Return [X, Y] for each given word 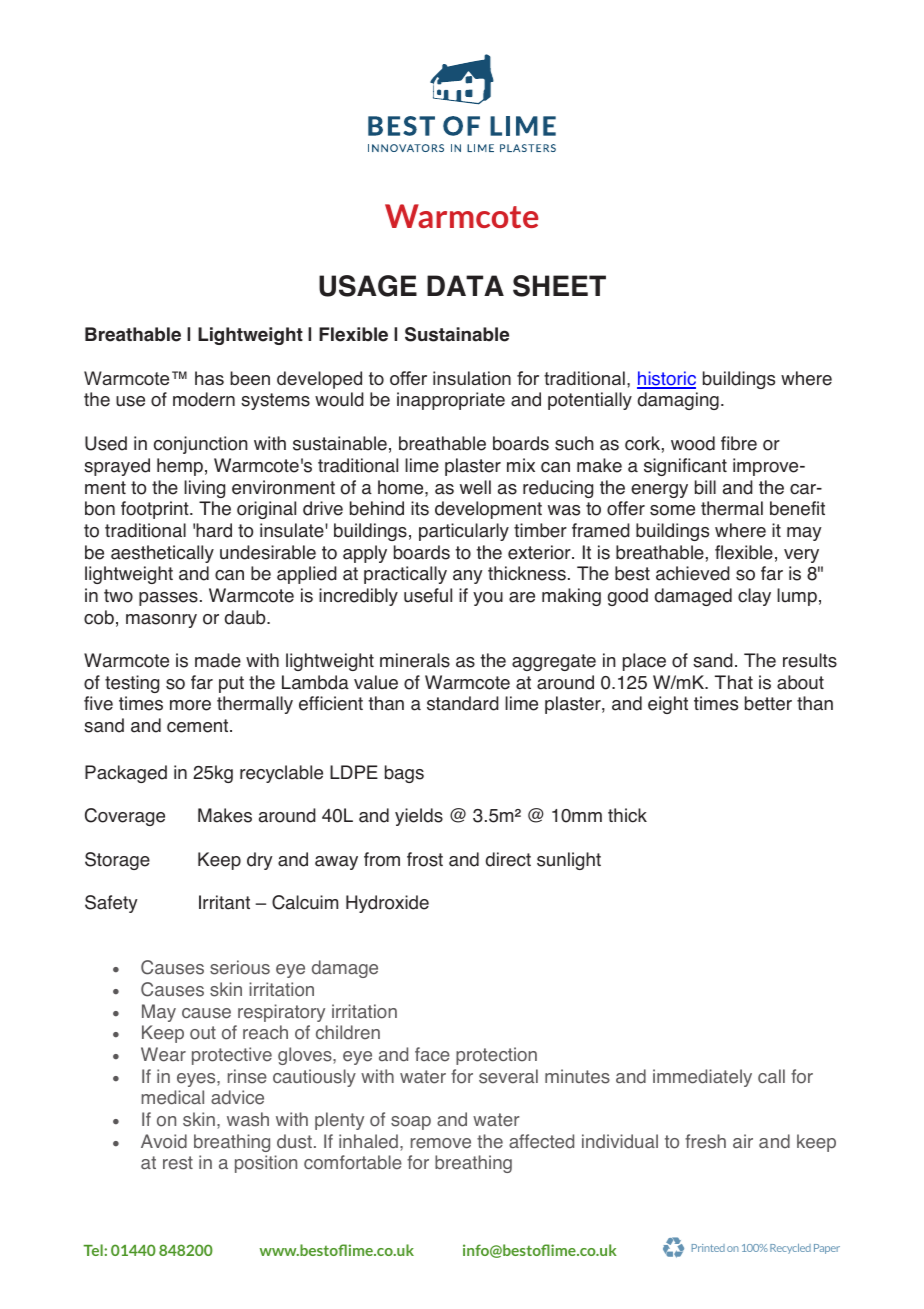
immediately [702, 1078]
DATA [465, 285]
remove [441, 1143]
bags [404, 774]
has [209, 378]
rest [178, 1163]
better [768, 703]
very [801, 556]
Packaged [126, 774]
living [204, 489]
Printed [708, 1248]
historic [666, 379]
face [432, 1054]
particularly [464, 532]
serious [240, 967]
